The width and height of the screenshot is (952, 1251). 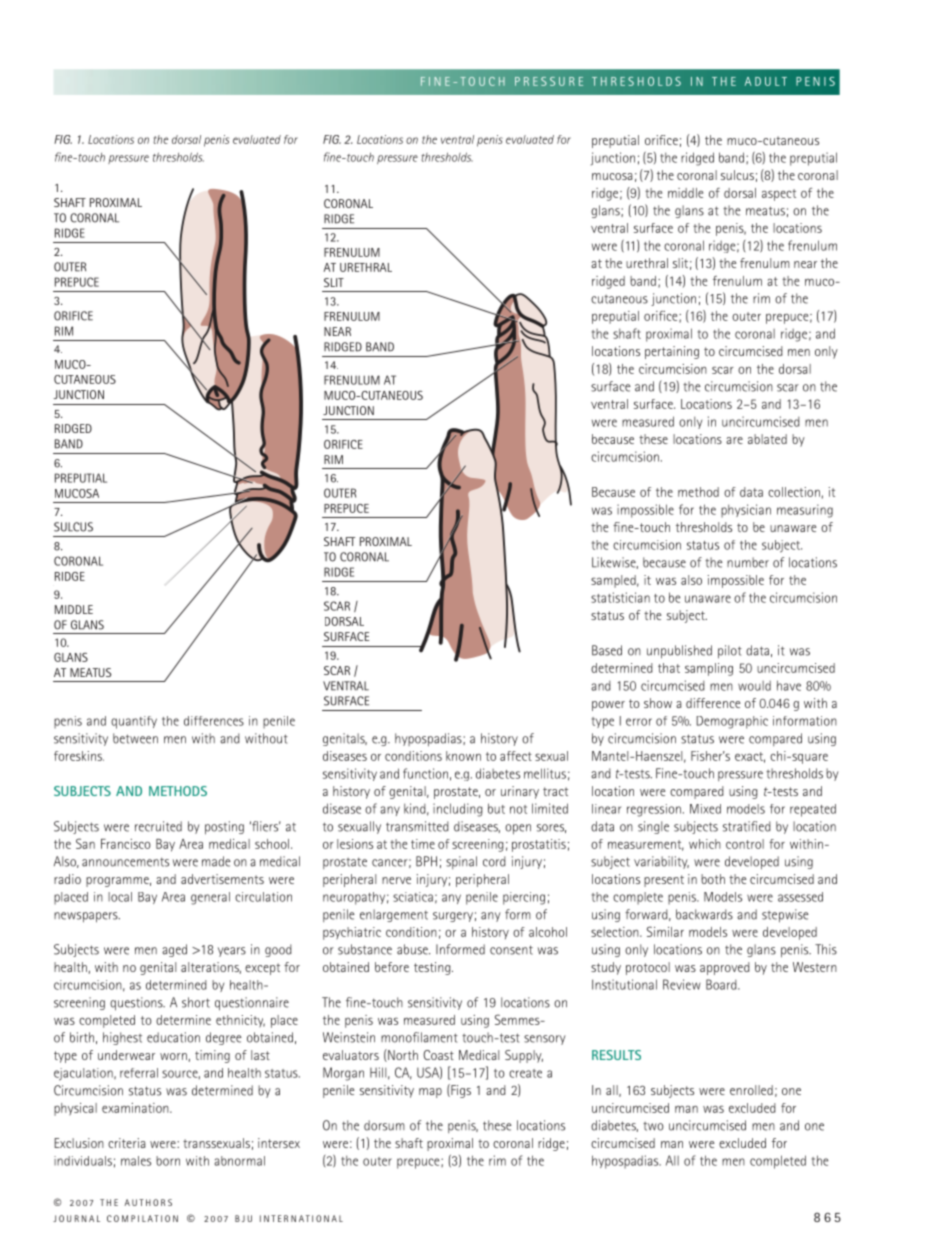 What do you see at coordinates (732, 722) in the screenshot?
I see `Demographic` at bounding box center [732, 722].
